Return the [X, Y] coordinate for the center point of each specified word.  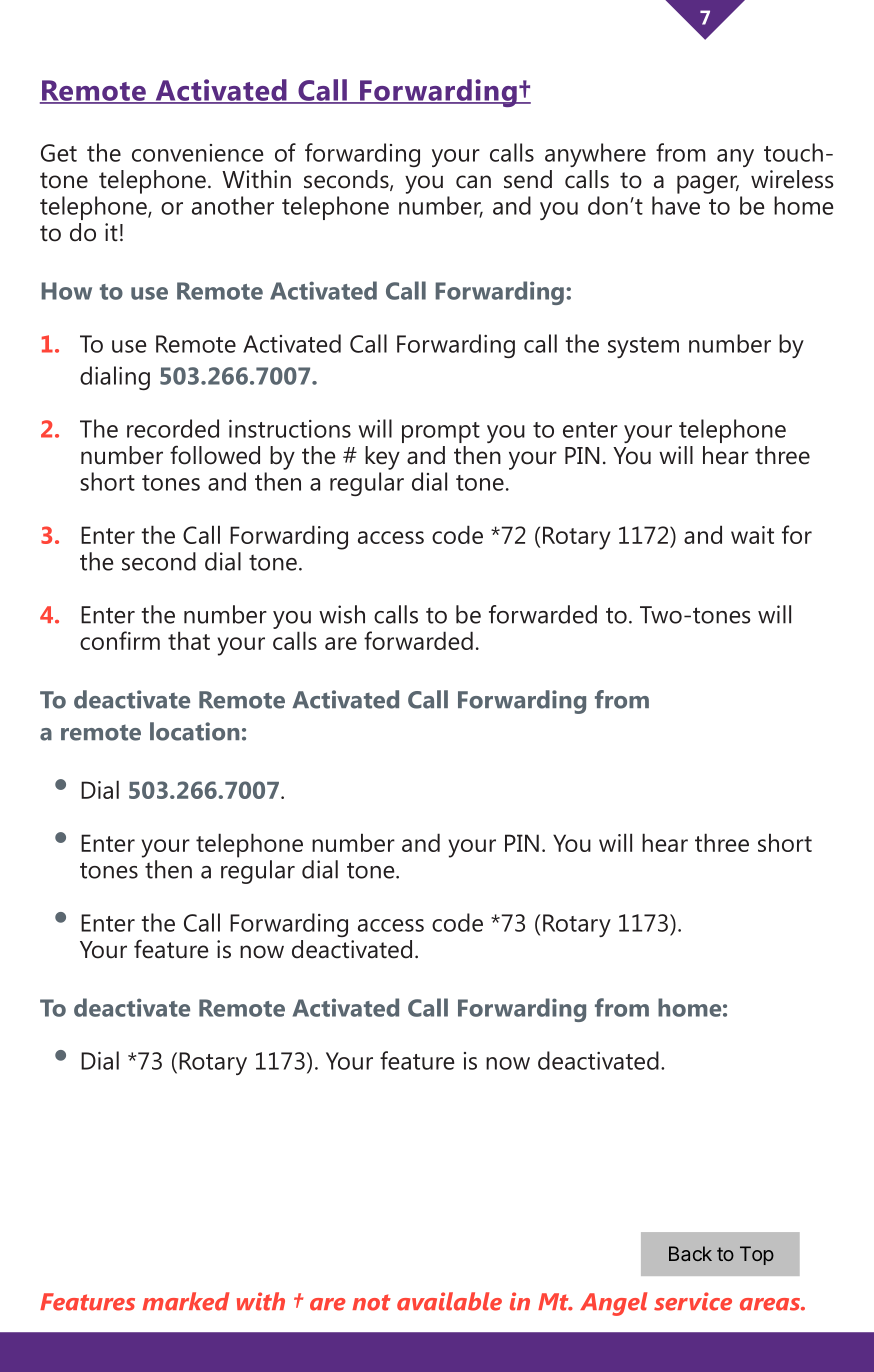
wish [342, 614]
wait [752, 535]
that [189, 640]
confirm [120, 640]
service [693, 1301]
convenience [197, 153]
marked [185, 1301]
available [449, 1301]
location [194, 731]
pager [708, 184]
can [473, 182]
